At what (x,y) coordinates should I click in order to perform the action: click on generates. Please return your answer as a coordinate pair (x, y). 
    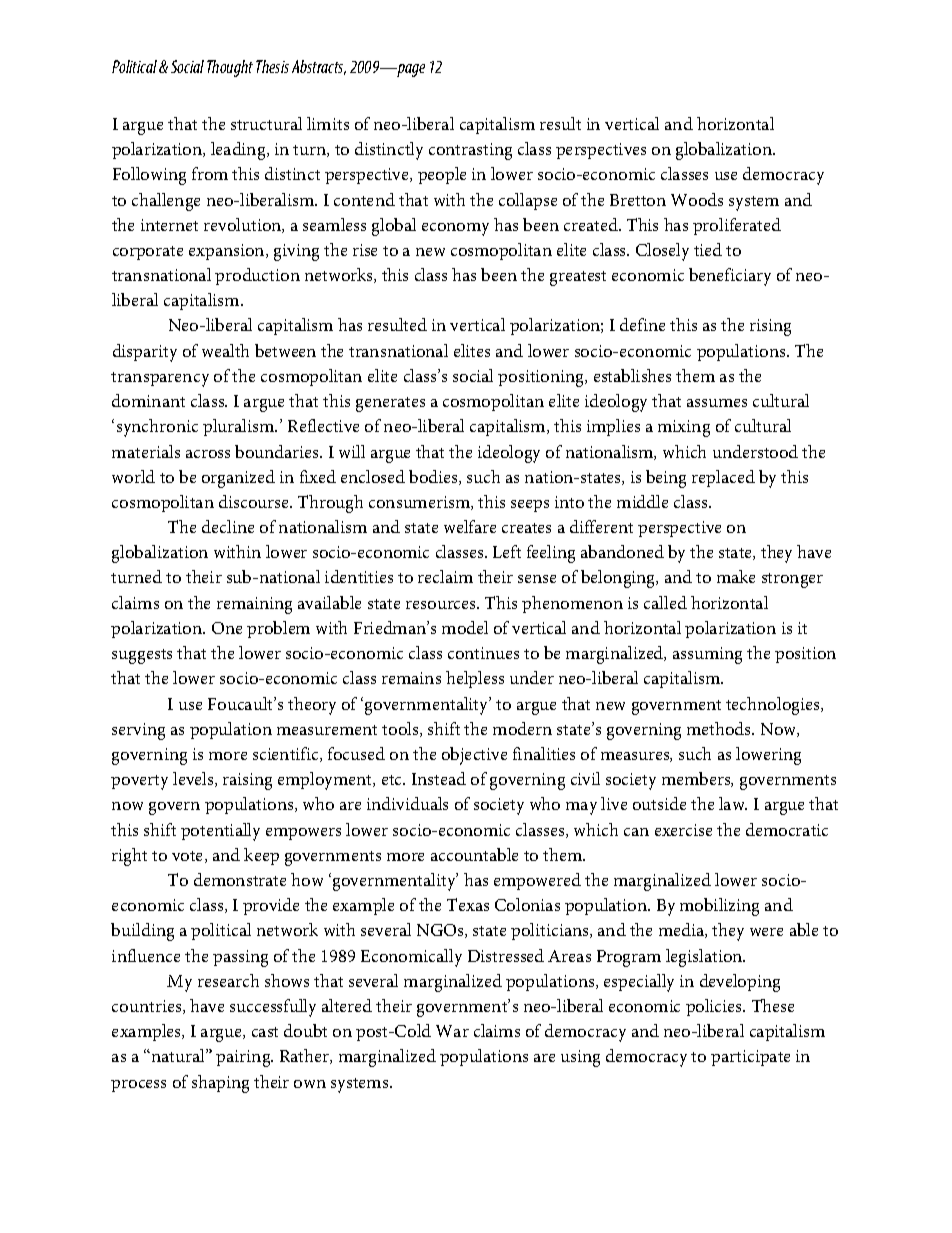
    Looking at the image, I should click on (390, 404).
